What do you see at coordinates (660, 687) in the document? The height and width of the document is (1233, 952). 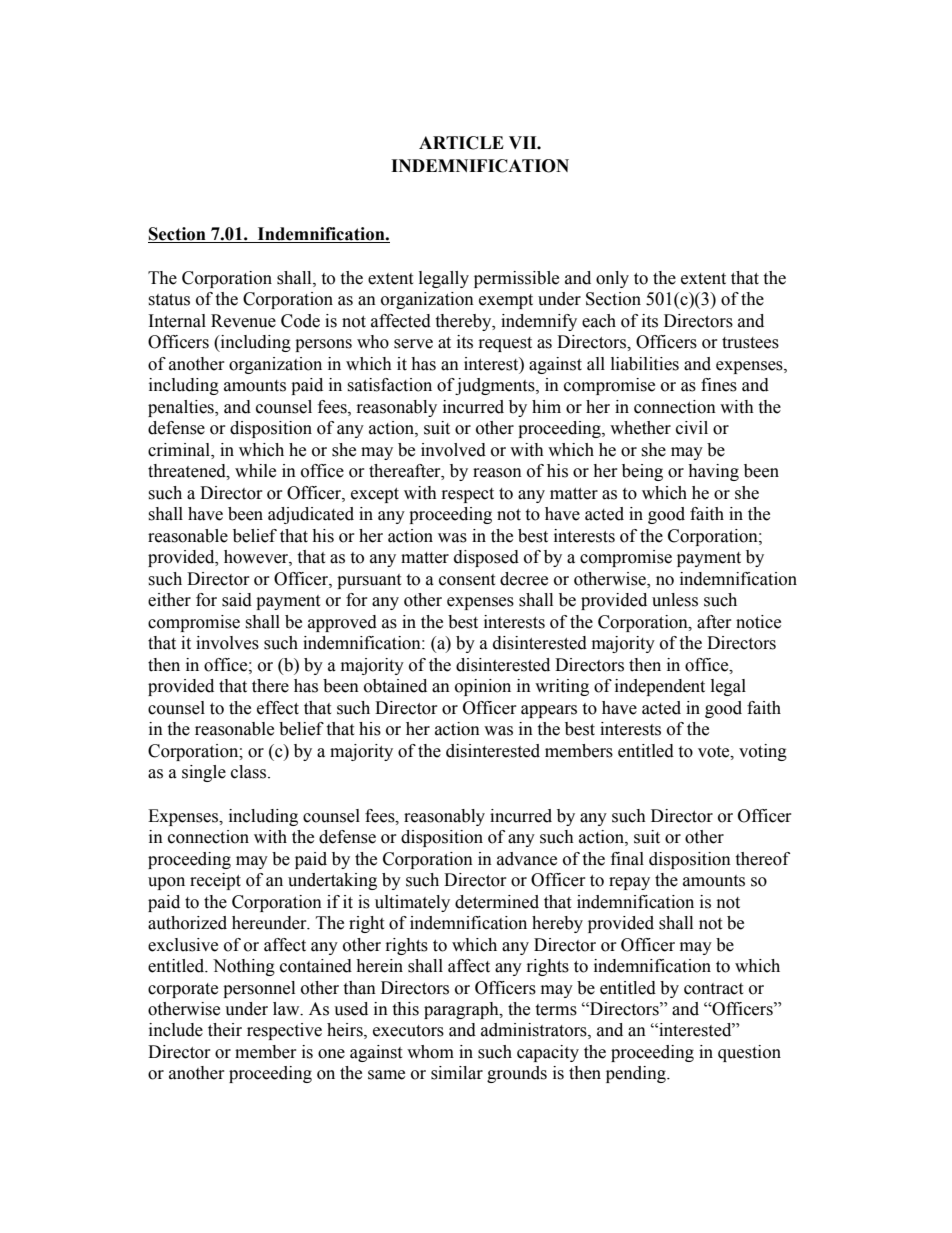 I see `independent` at bounding box center [660, 687].
